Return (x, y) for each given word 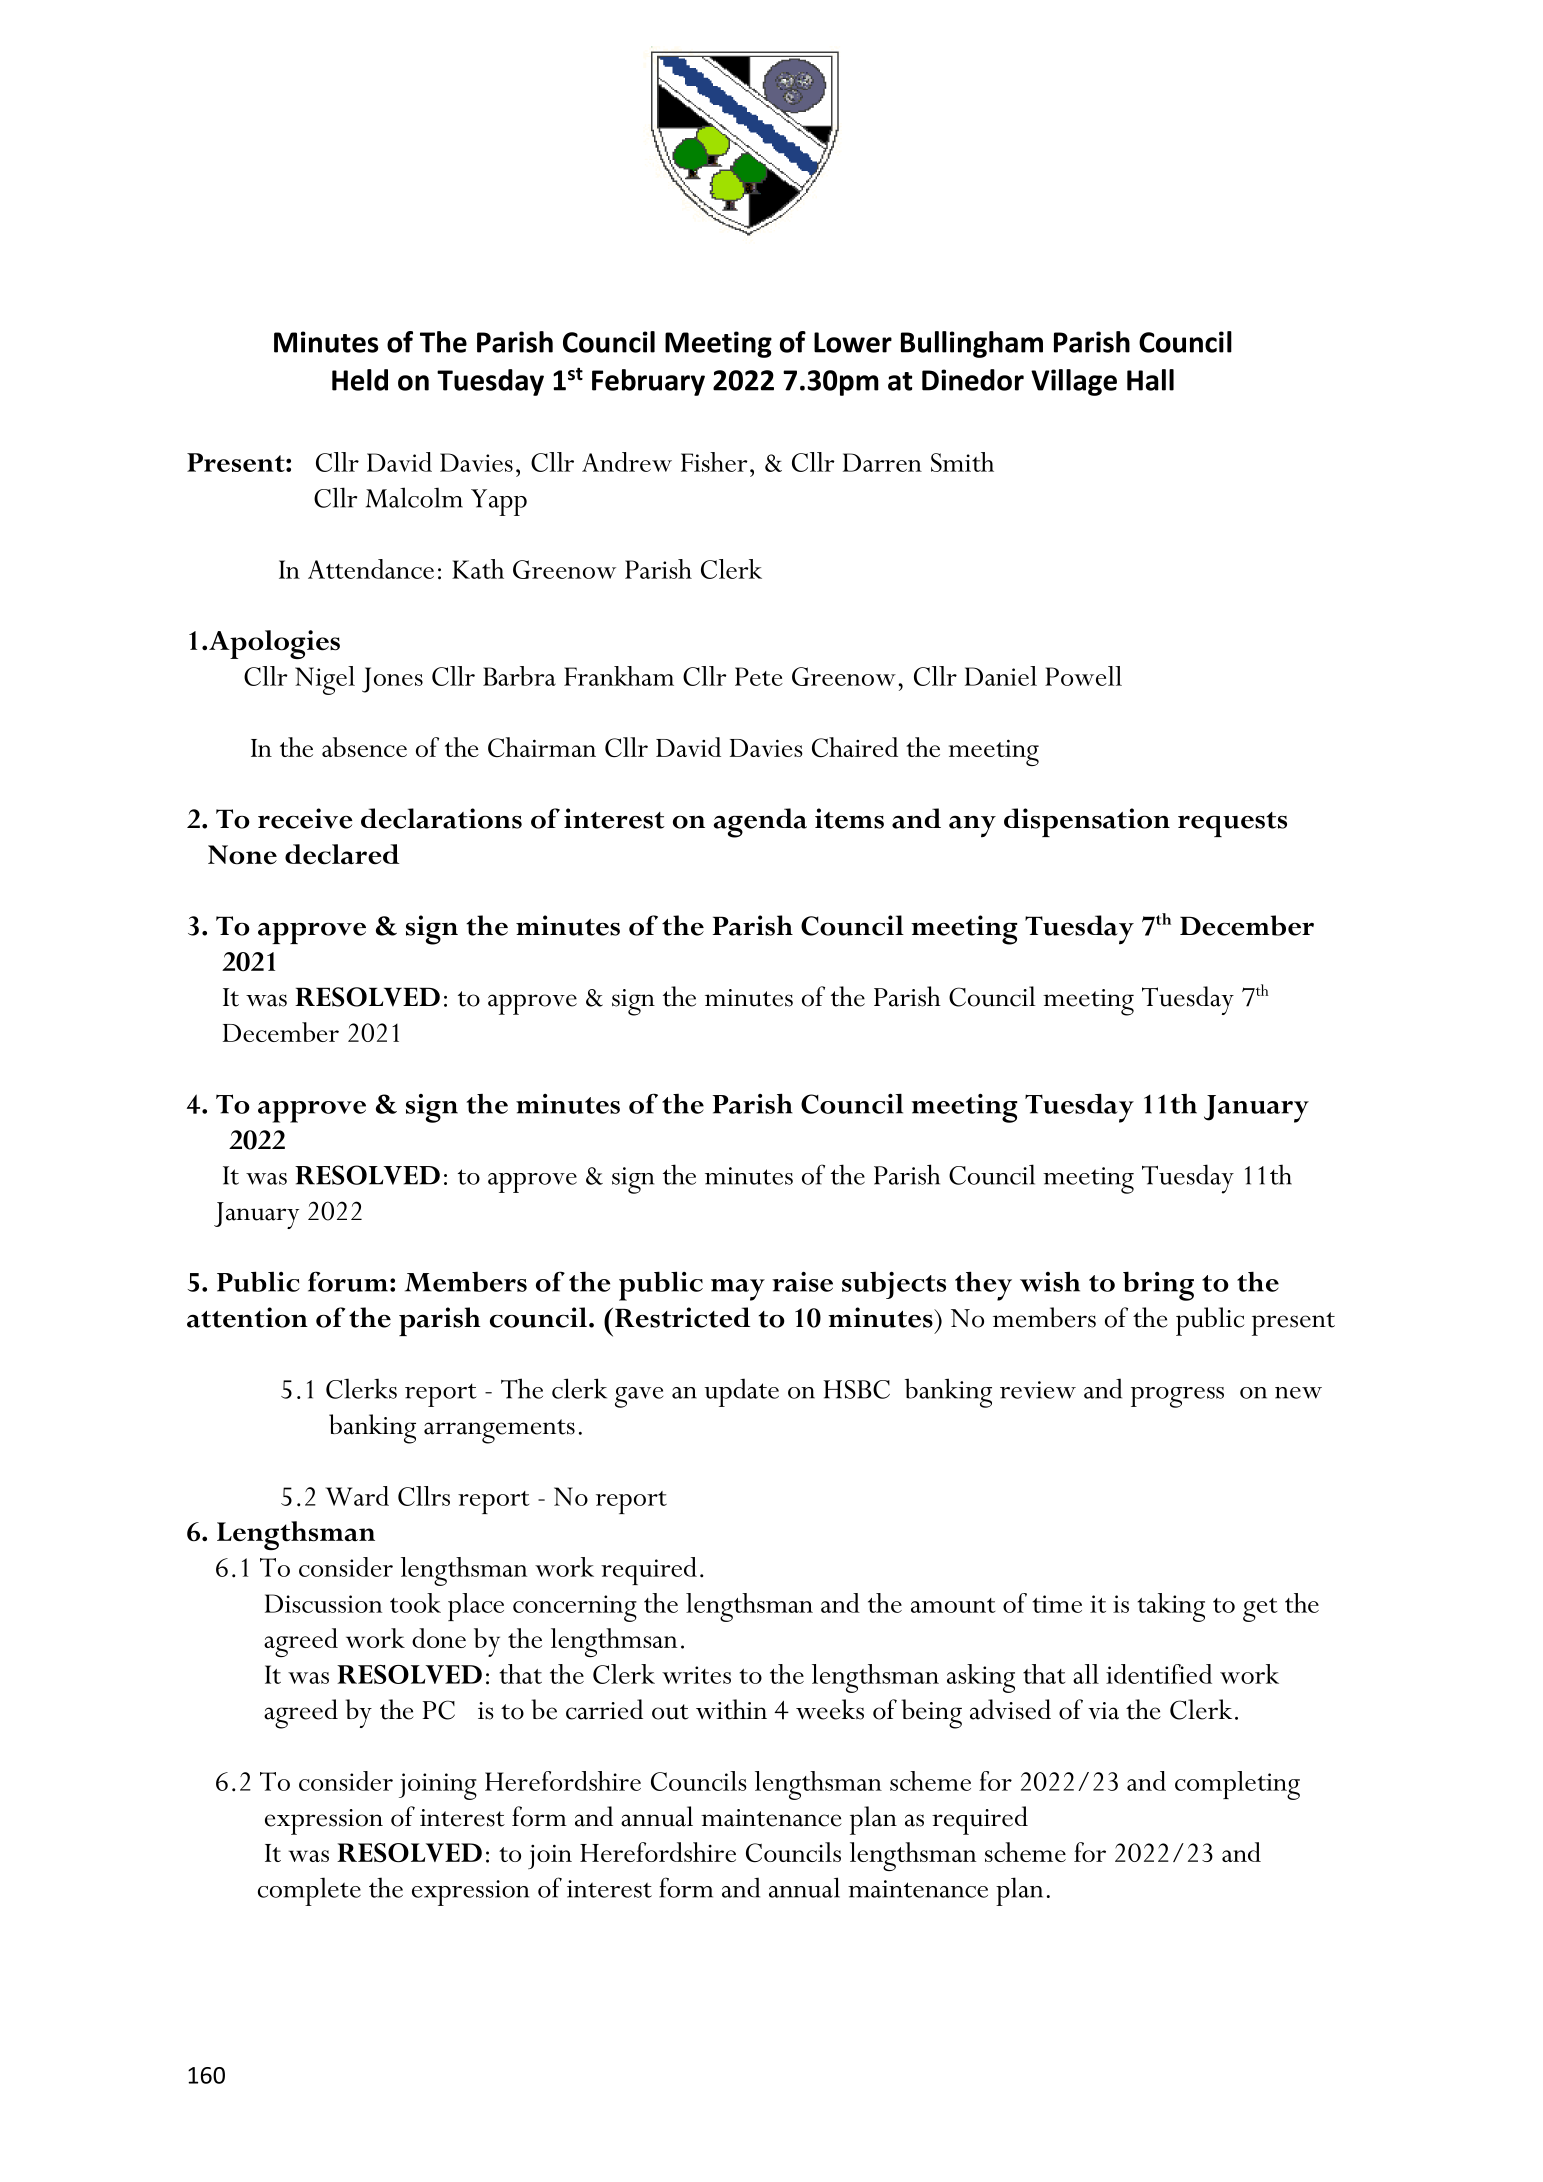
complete (309, 1891)
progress (1177, 1397)
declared (342, 854)
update (741, 1392)
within (731, 1709)
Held (360, 380)
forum (348, 1281)
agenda (760, 823)
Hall (1150, 380)
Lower (853, 342)
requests (1232, 824)
